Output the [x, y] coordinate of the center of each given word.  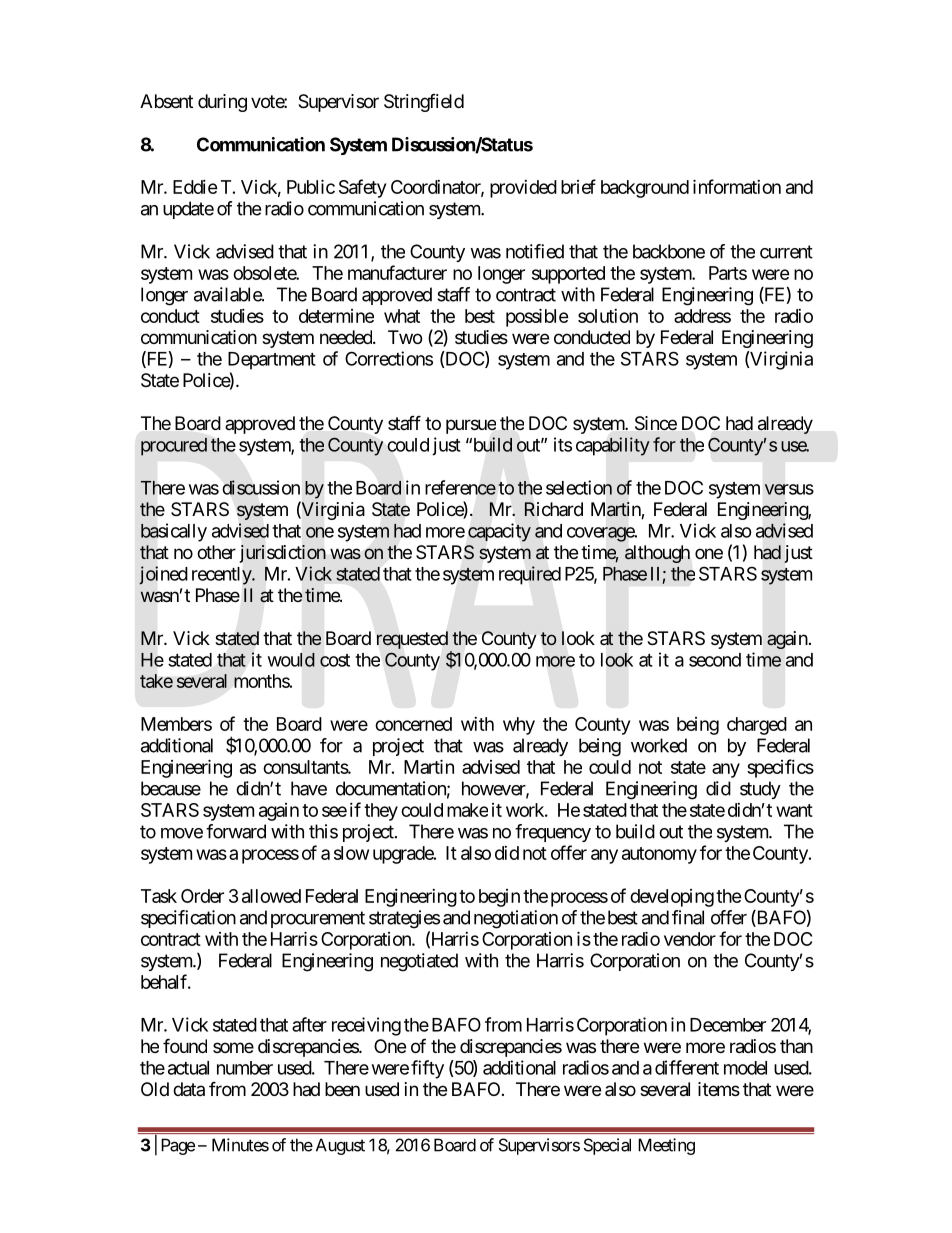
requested [412, 640]
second [715, 660]
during [222, 103]
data [189, 1089]
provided [523, 189]
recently [222, 576]
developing [672, 898]
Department [272, 361]
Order [202, 896]
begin [499, 898]
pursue [471, 426]
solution [608, 316]
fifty [427, 1069]
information [737, 186]
